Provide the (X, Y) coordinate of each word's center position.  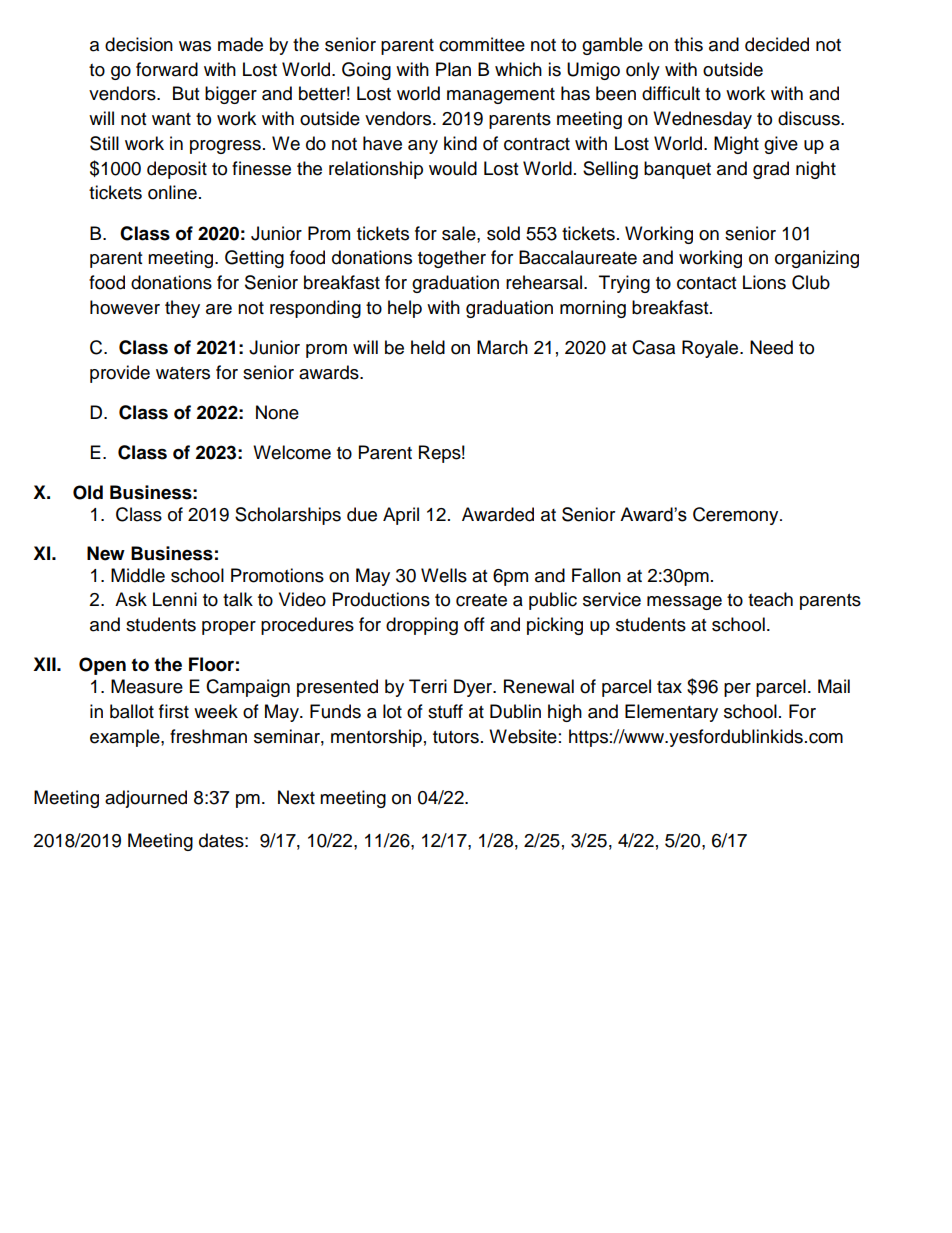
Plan (453, 69)
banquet (677, 170)
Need (771, 347)
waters (183, 373)
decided (777, 44)
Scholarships (288, 516)
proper (229, 628)
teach (770, 599)
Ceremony (737, 516)
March (502, 347)
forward (167, 69)
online (172, 192)
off (474, 624)
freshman (208, 736)
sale (460, 233)
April (401, 516)
